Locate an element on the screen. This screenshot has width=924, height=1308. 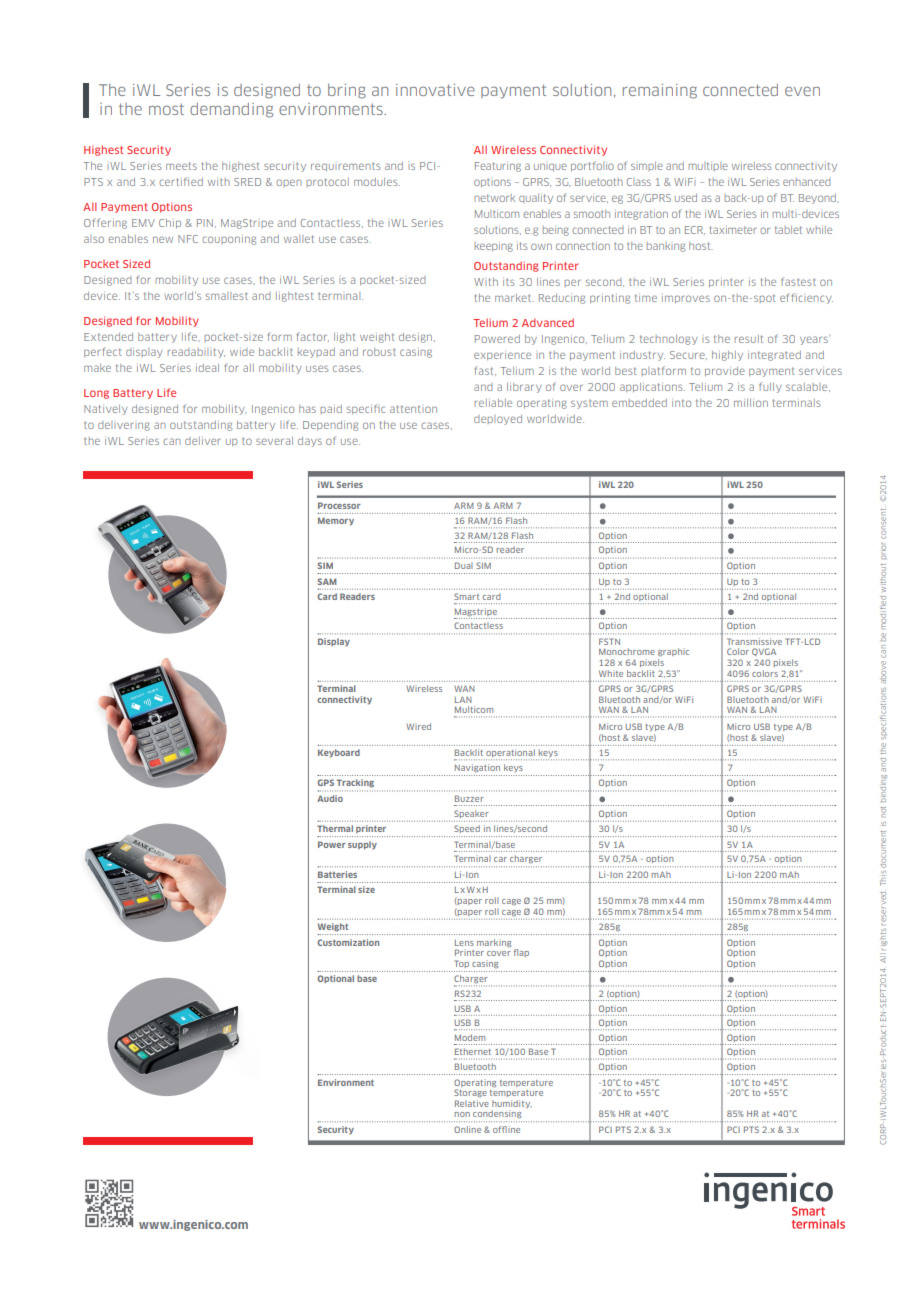
non is located at coordinates (462, 1114).
